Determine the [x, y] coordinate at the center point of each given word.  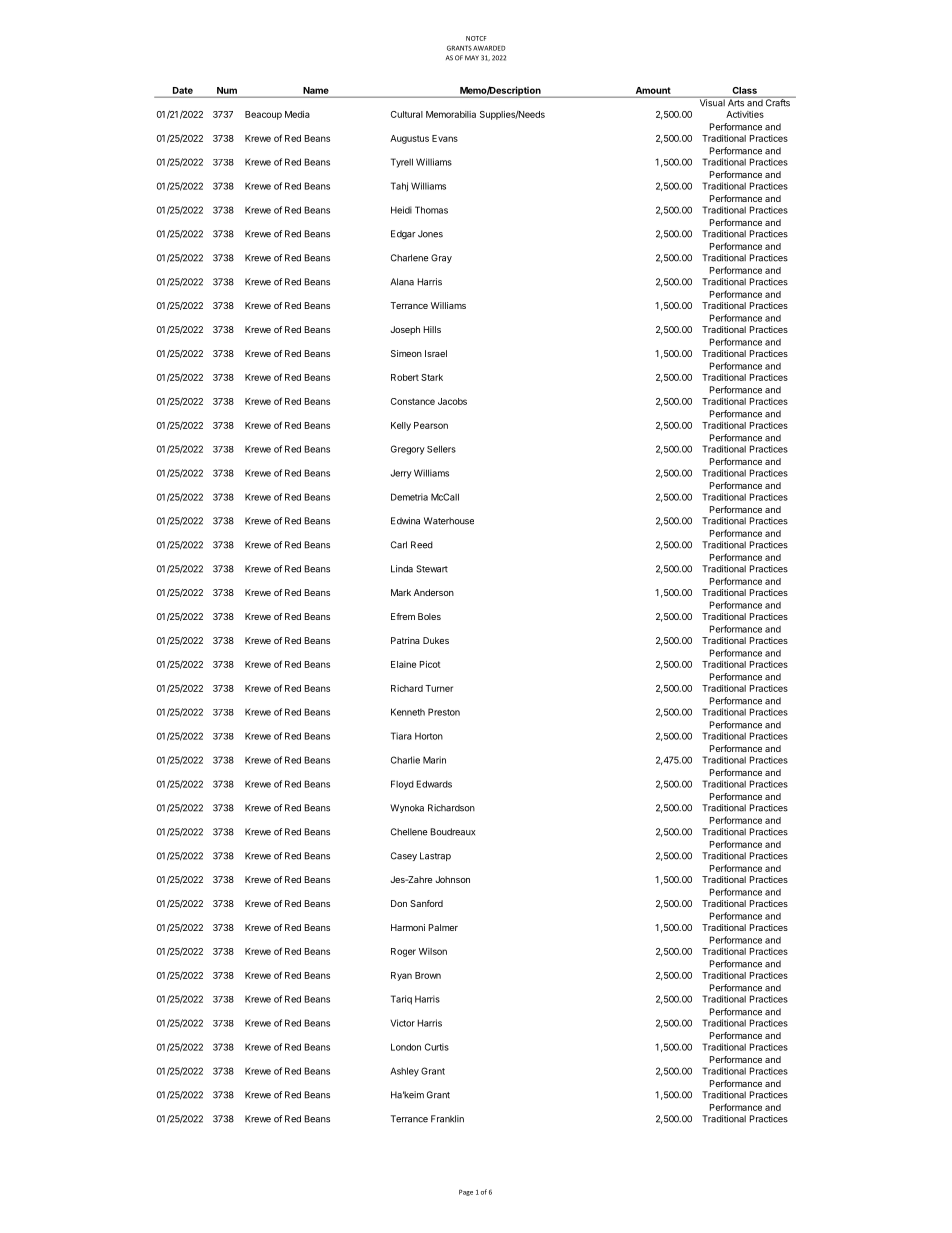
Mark [401, 592]
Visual [712, 102]
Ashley [404, 1072]
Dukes [436, 640]
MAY [472, 57]
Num [227, 90]
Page [466, 1192]
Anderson [434, 592]
